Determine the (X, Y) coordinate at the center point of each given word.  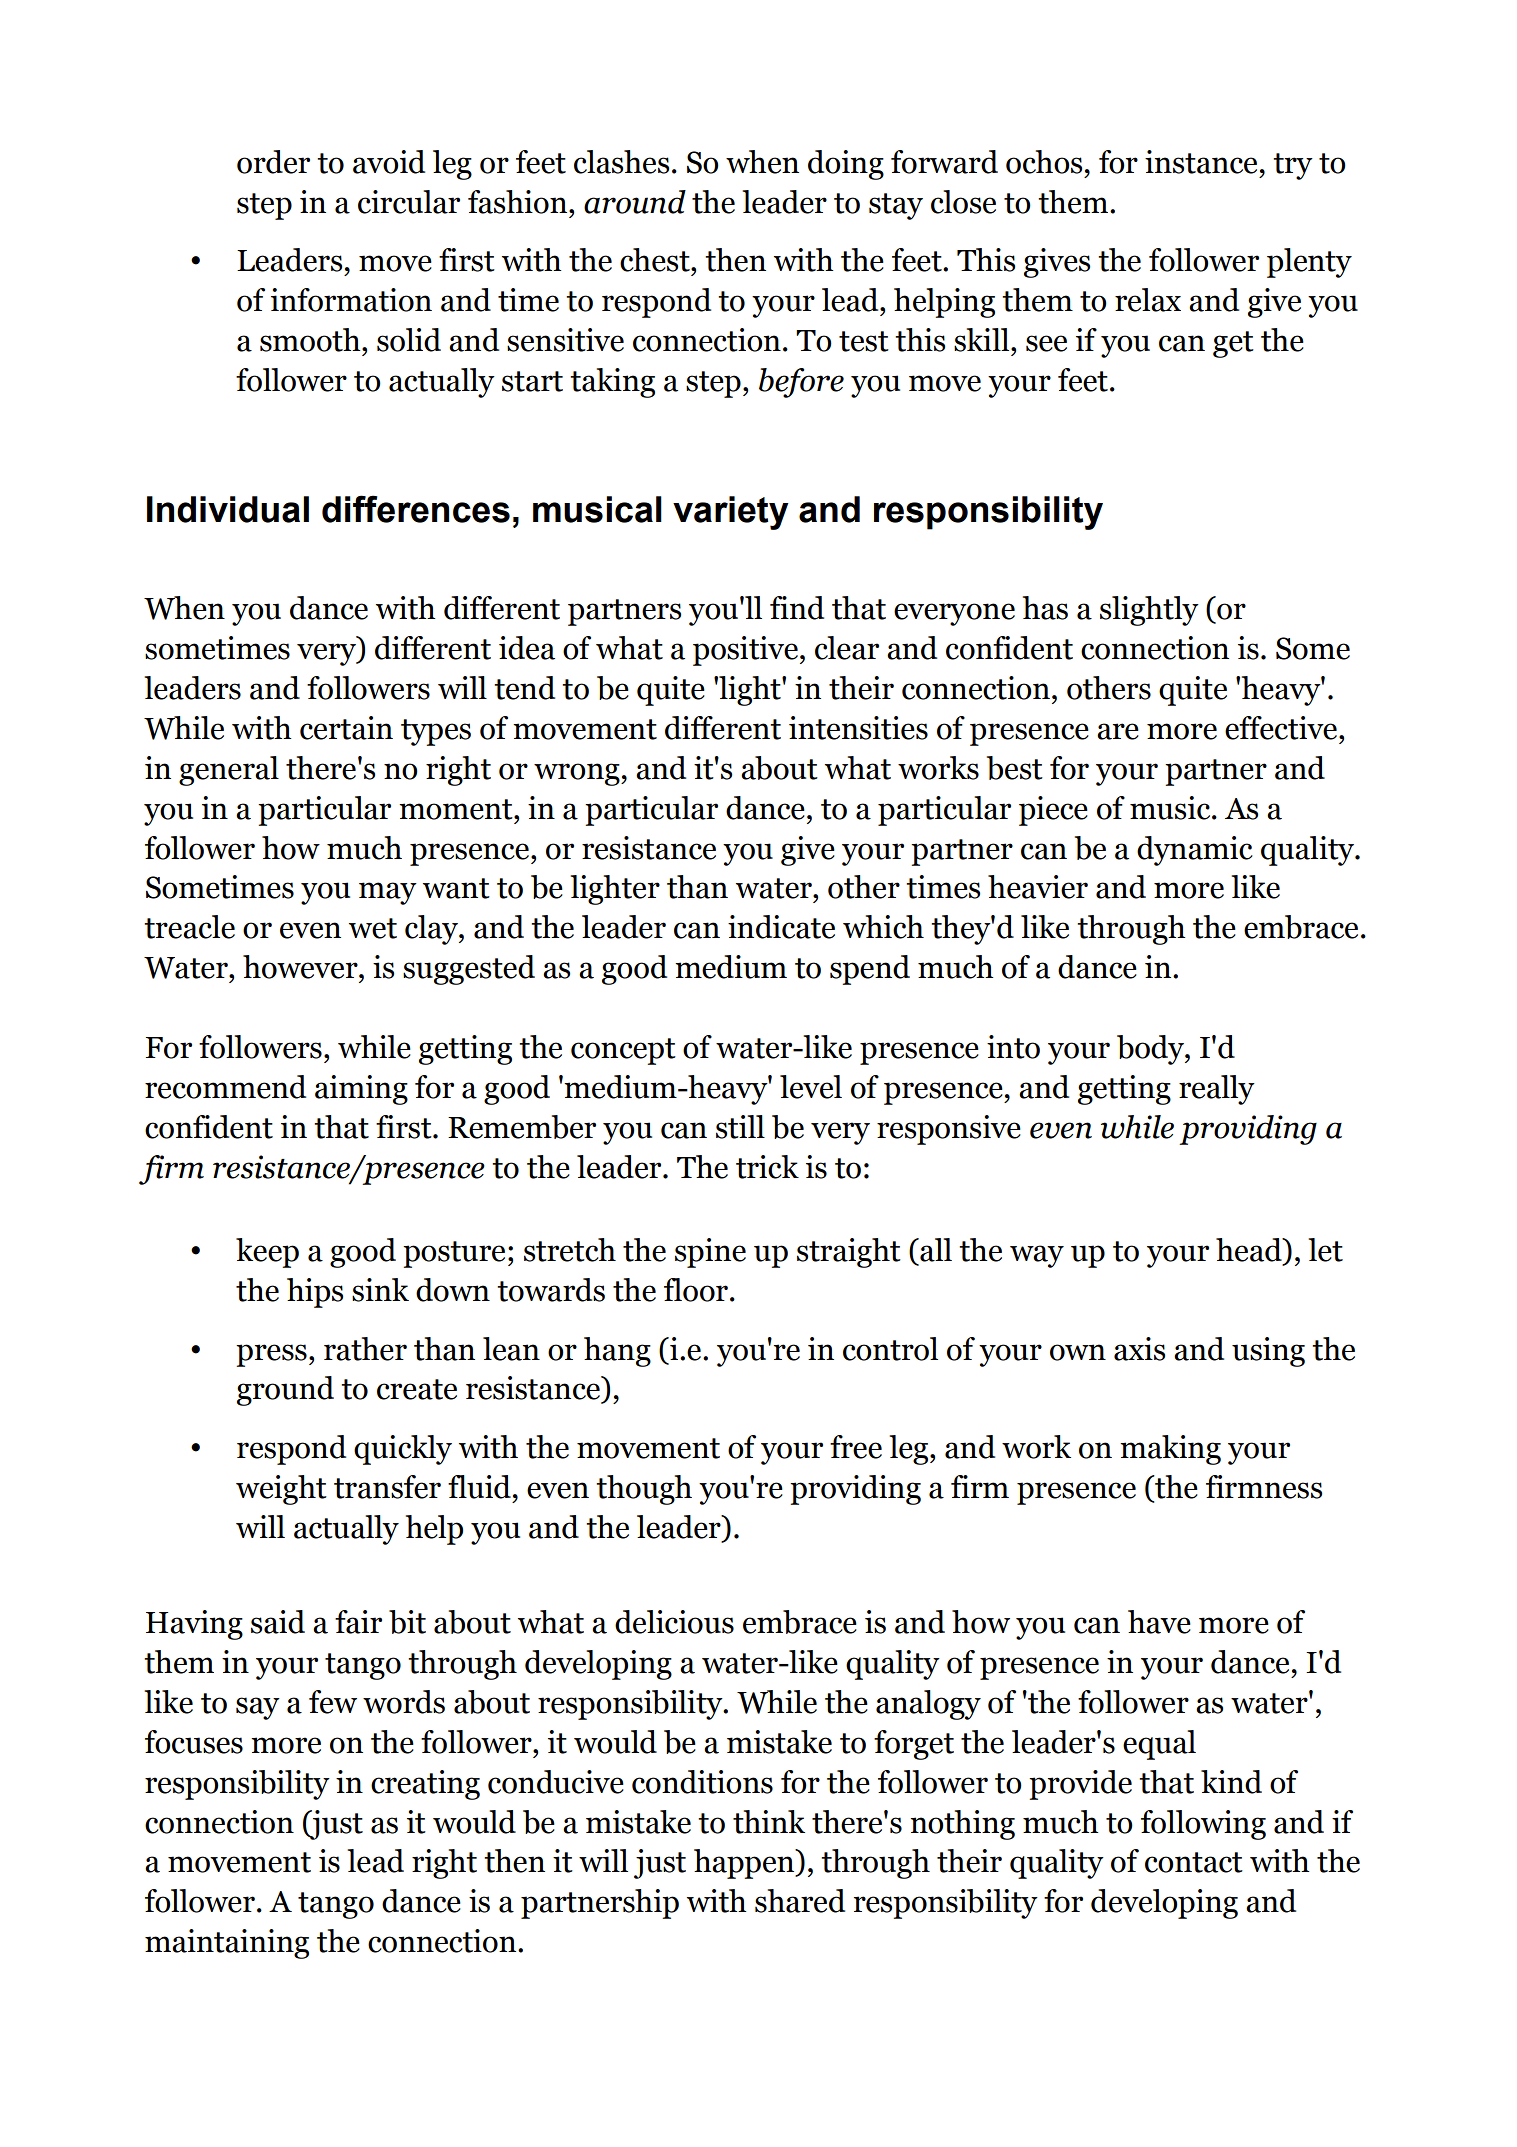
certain (346, 728)
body (1151, 1050)
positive (745, 651)
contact (1194, 1862)
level (811, 1087)
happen (745, 1864)
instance (1201, 162)
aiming (361, 1090)
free (856, 1447)
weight (281, 1490)
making (1170, 1450)
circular (409, 202)
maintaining (227, 1944)
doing (846, 165)
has (1045, 608)
